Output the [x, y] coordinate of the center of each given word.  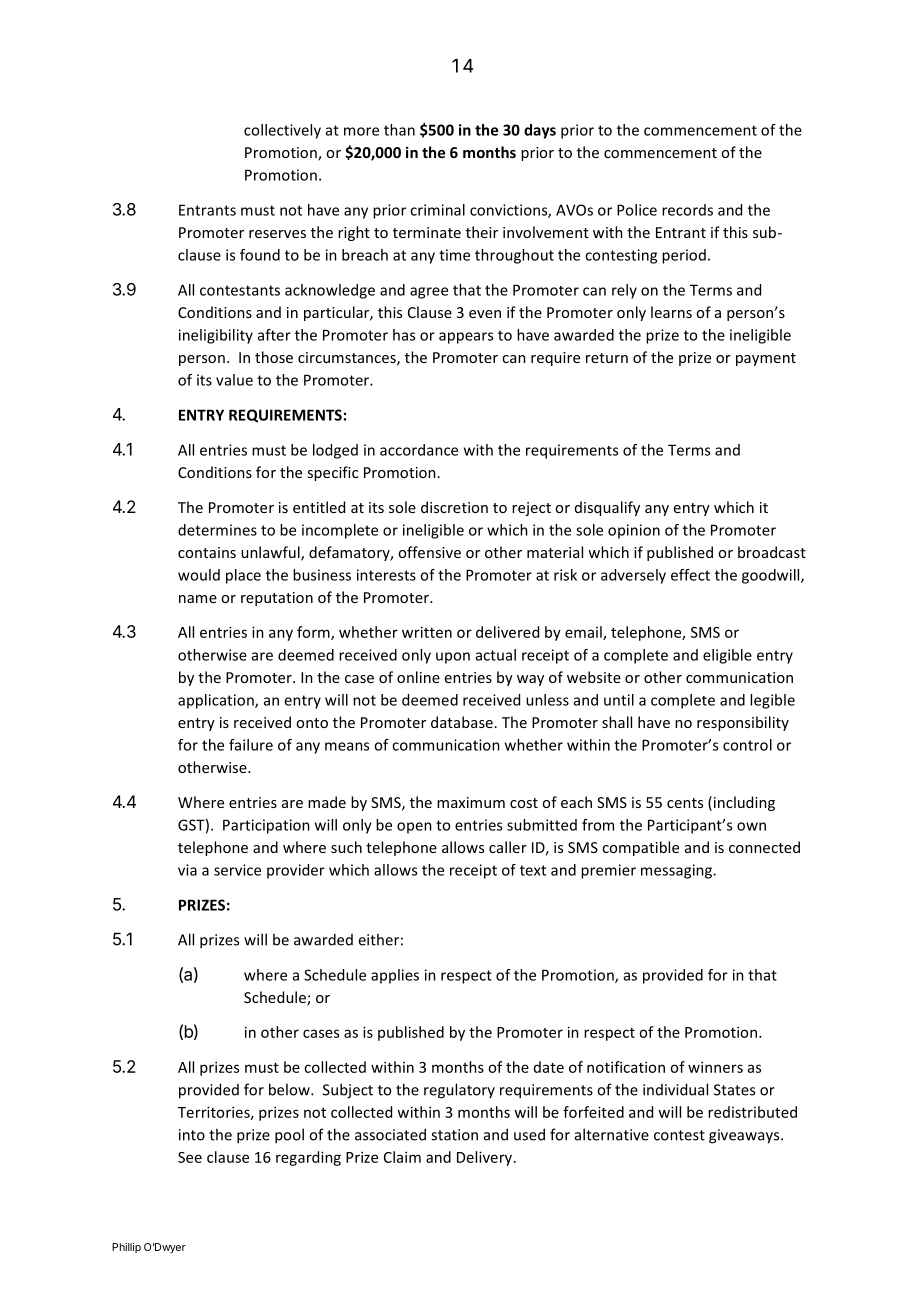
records [687, 210]
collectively [282, 131]
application [217, 701]
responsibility [743, 723]
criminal [437, 210]
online [418, 677]
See [190, 1157]
